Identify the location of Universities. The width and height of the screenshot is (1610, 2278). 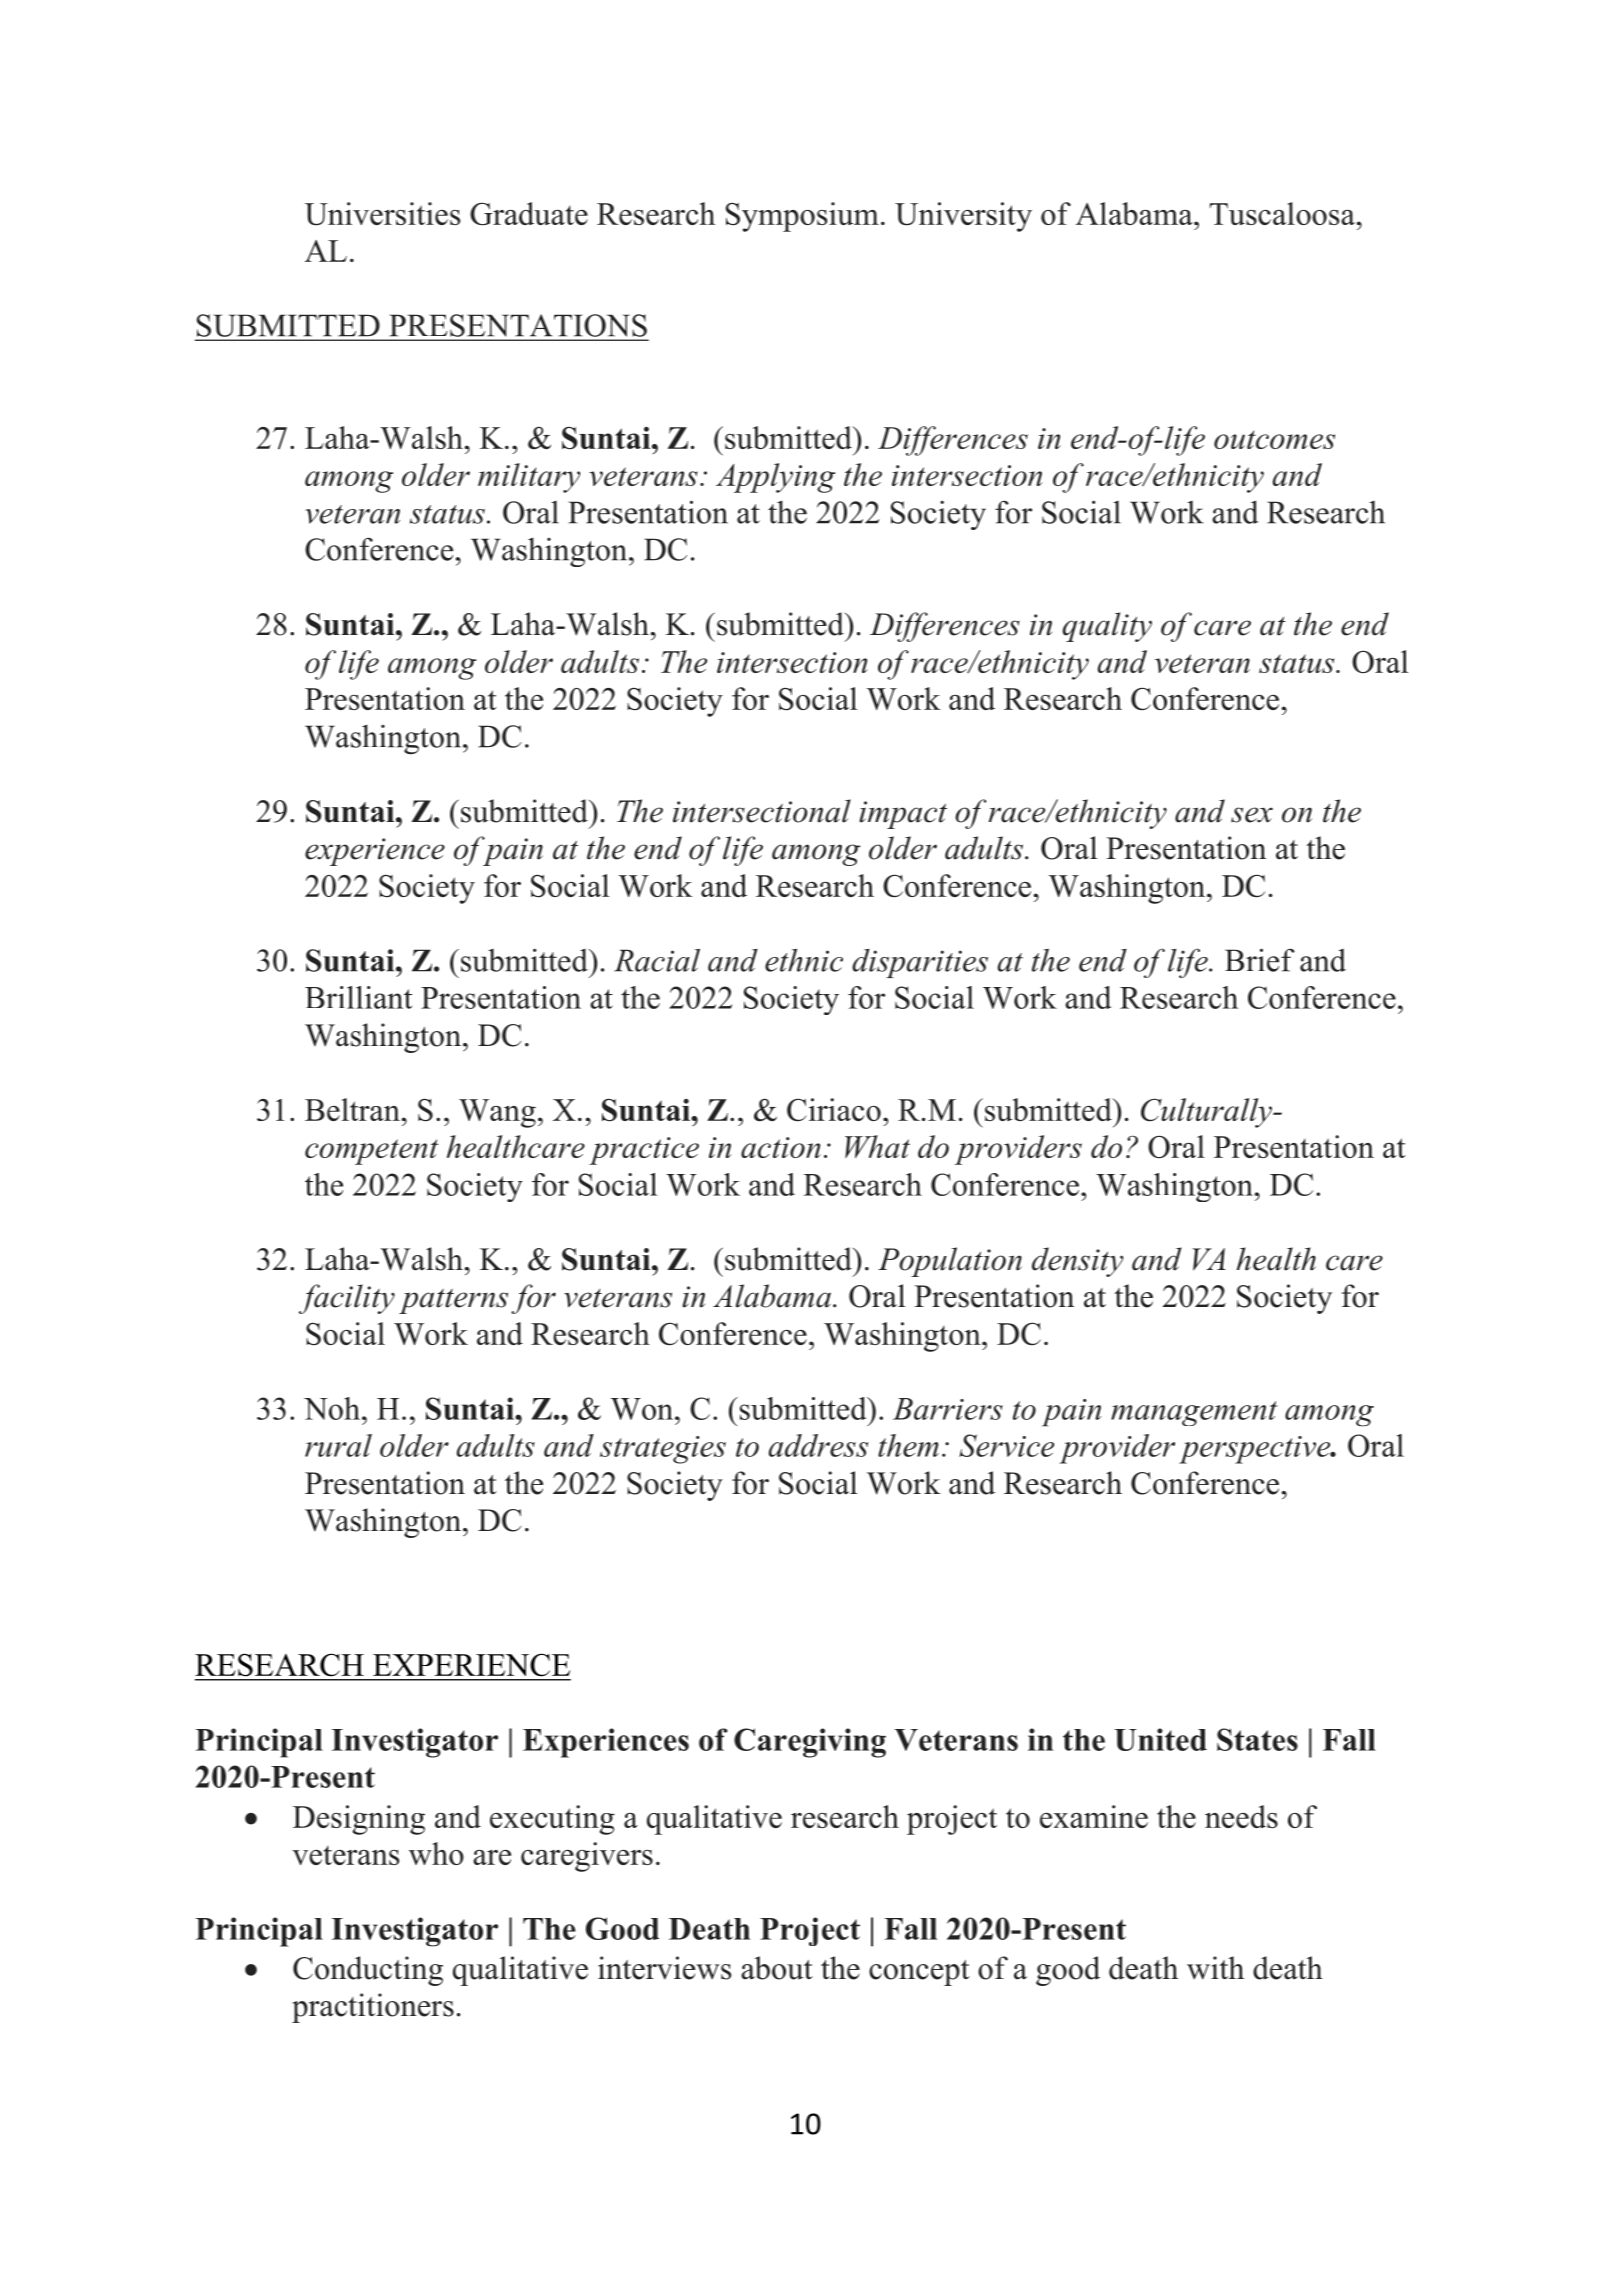
(382, 214).
